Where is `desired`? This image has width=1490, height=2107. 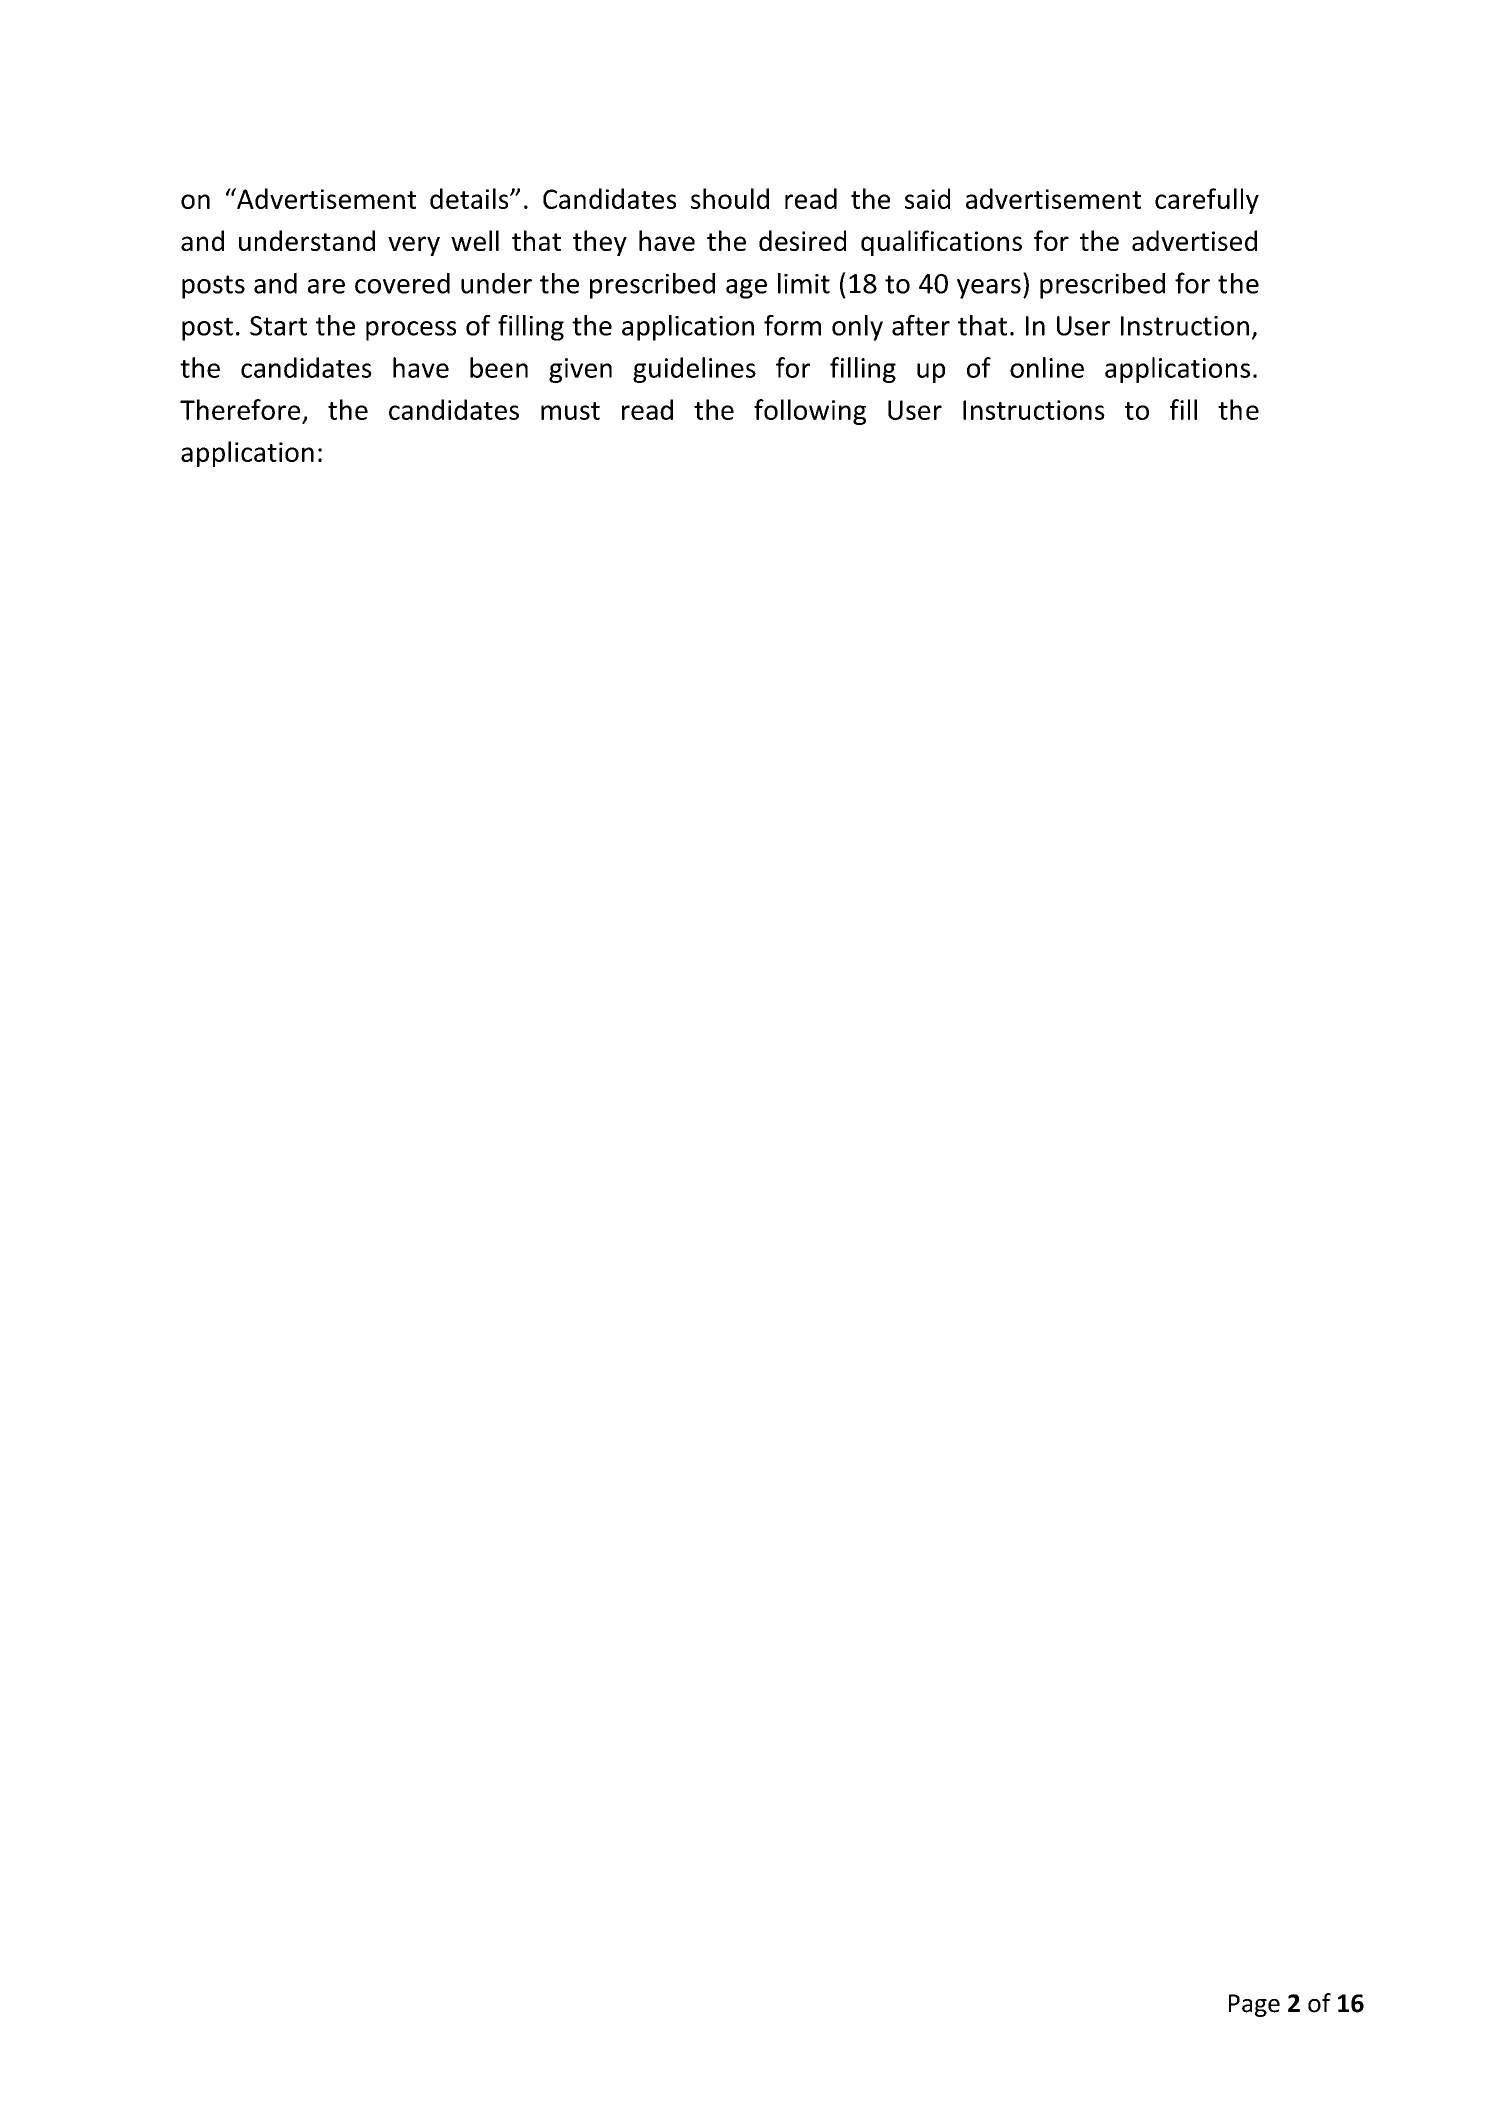 desired is located at coordinates (802, 240).
